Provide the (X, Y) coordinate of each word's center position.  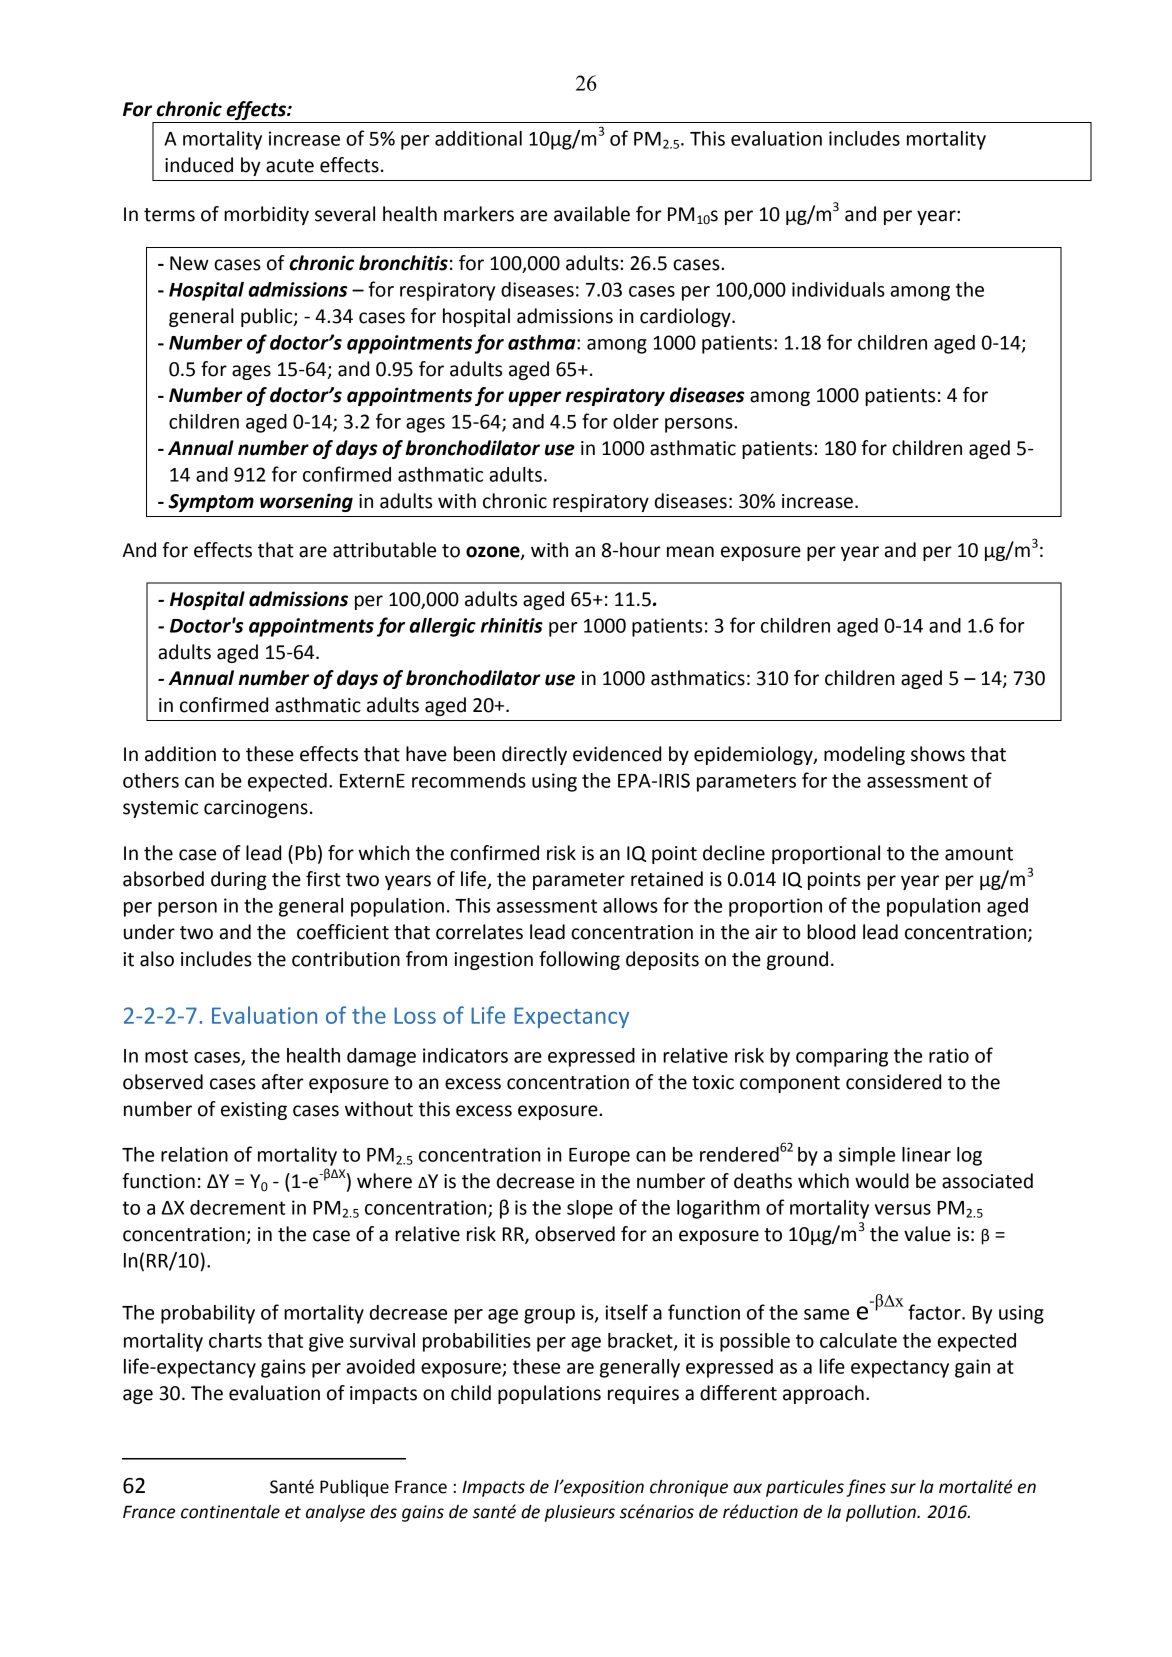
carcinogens (256, 809)
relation (194, 1154)
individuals (838, 289)
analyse (335, 1513)
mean (690, 552)
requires (643, 1395)
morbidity (266, 215)
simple (867, 1156)
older (636, 421)
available (592, 214)
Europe (599, 1157)
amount (979, 854)
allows (630, 905)
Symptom (211, 503)
